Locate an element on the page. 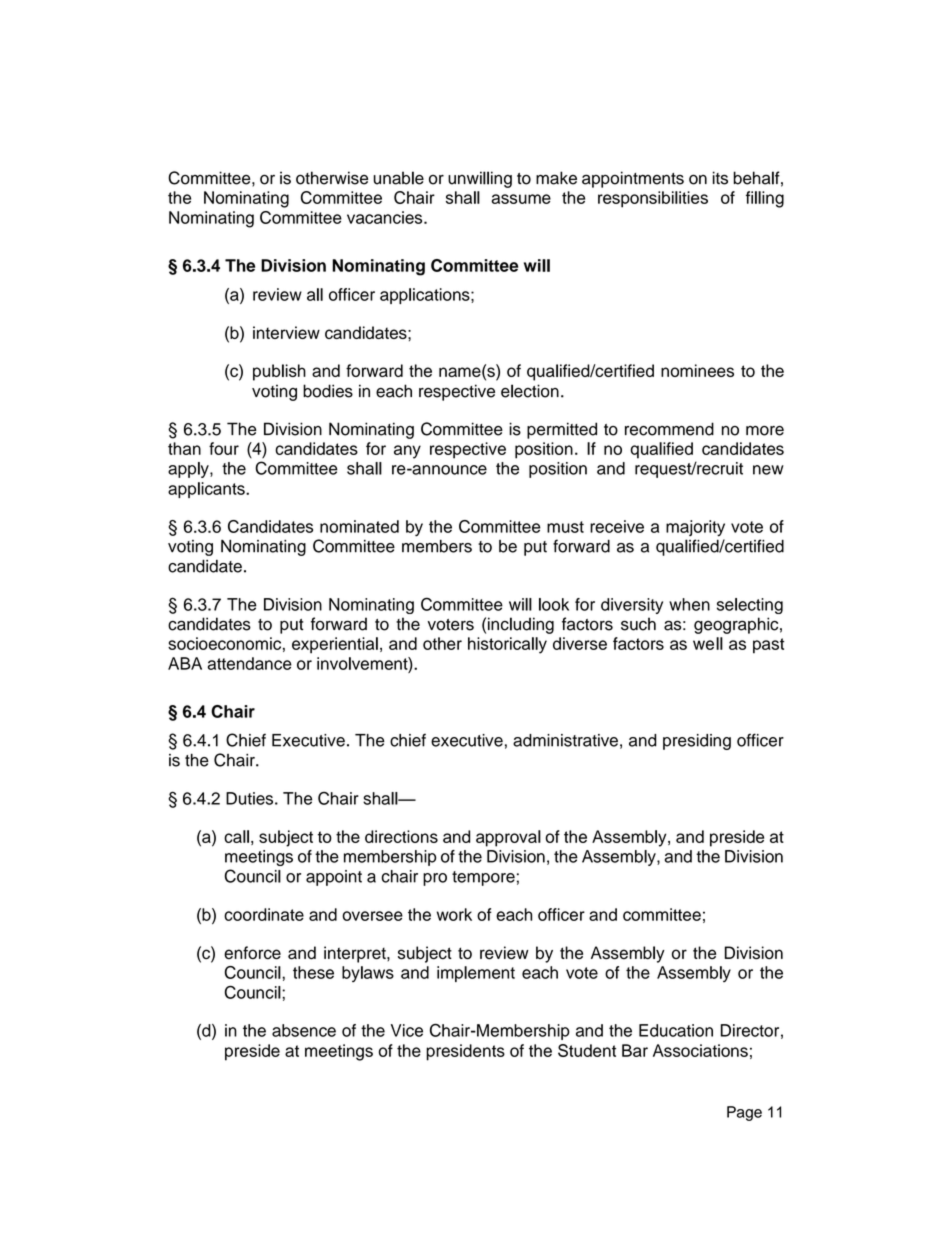  including is located at coordinates (521, 625).
